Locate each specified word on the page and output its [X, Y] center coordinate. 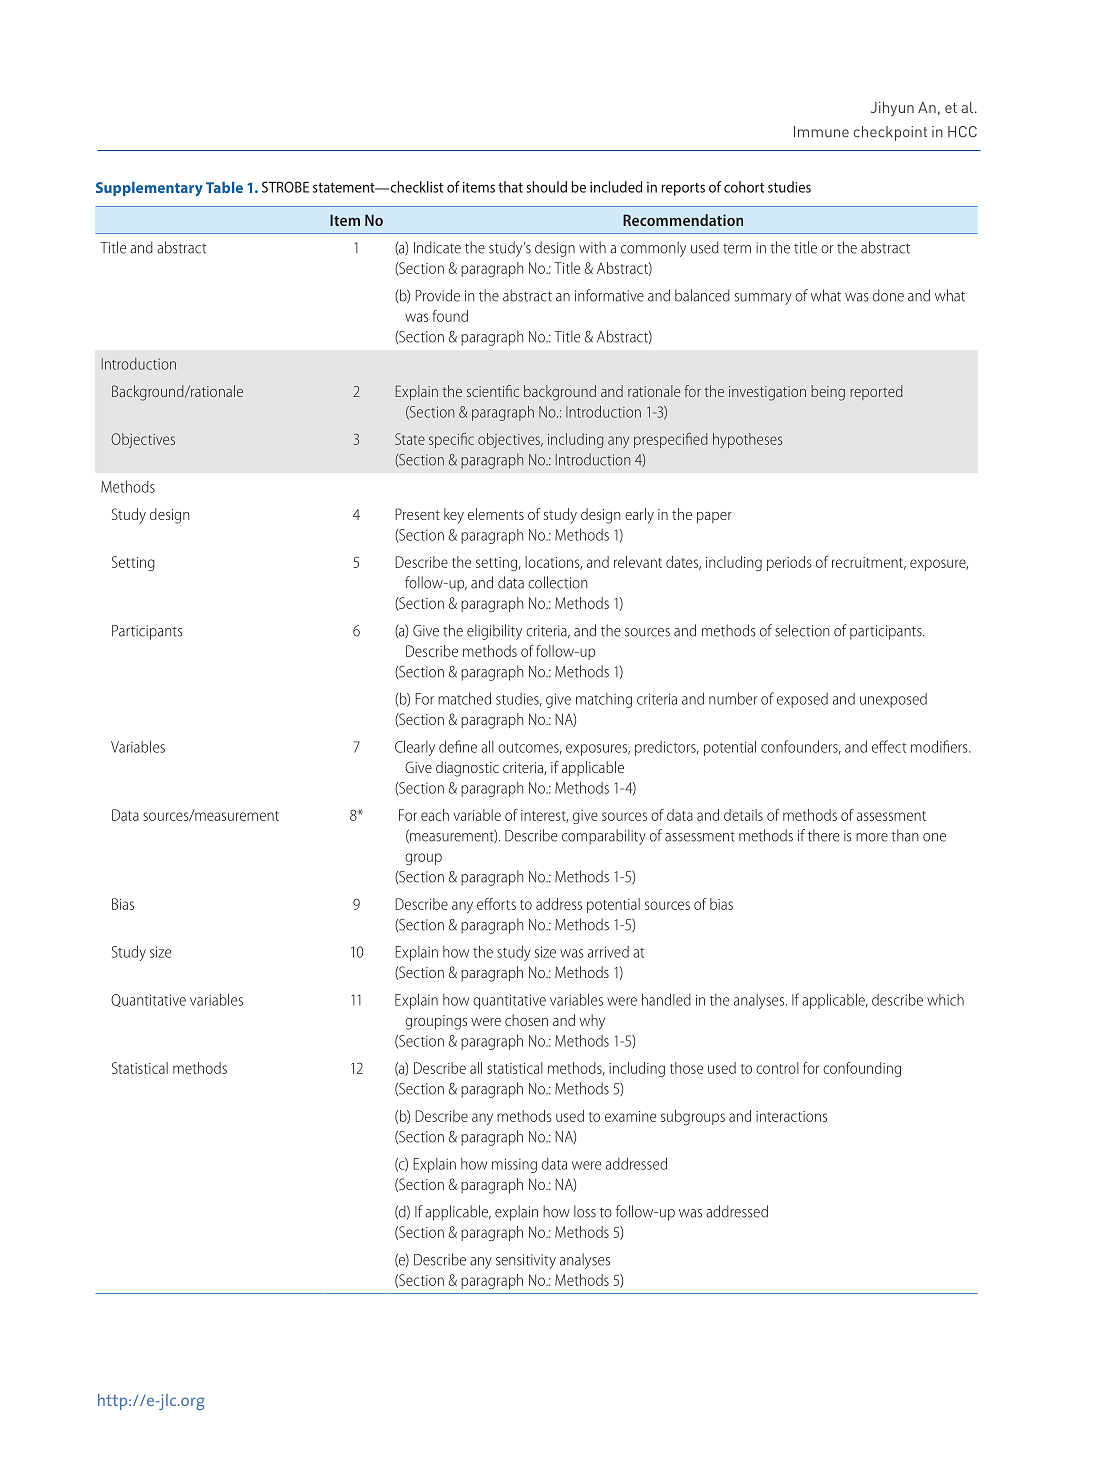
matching [604, 700]
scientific [493, 391]
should [546, 187]
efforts [496, 904]
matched [464, 698]
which [945, 1000]
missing [514, 1165]
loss [585, 1211]
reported [876, 392]
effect [889, 746]
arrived [608, 952]
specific [451, 440]
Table [224, 187]
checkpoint [890, 133]
